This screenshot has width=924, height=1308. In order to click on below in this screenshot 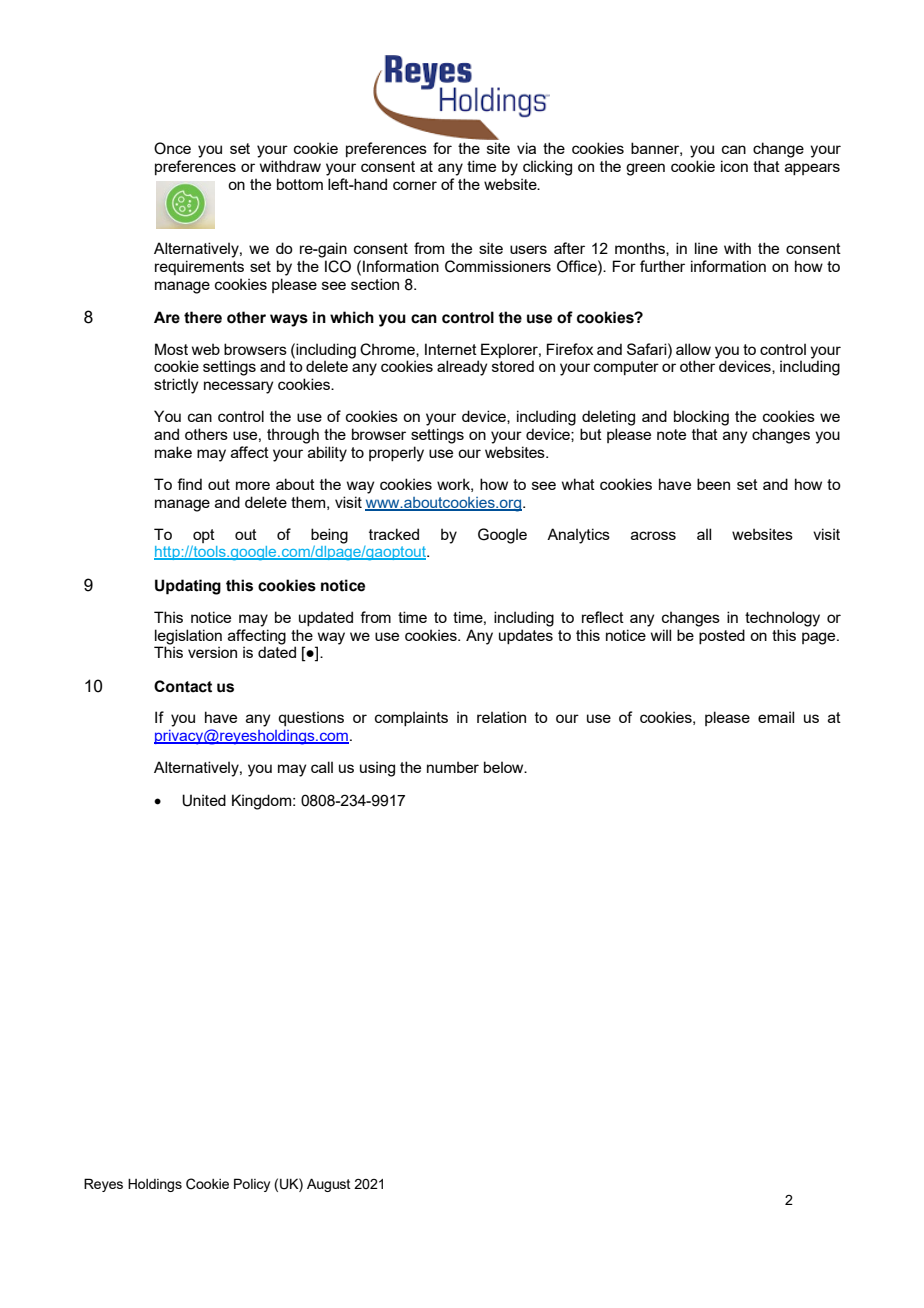, I will do `click(505, 767)`.
